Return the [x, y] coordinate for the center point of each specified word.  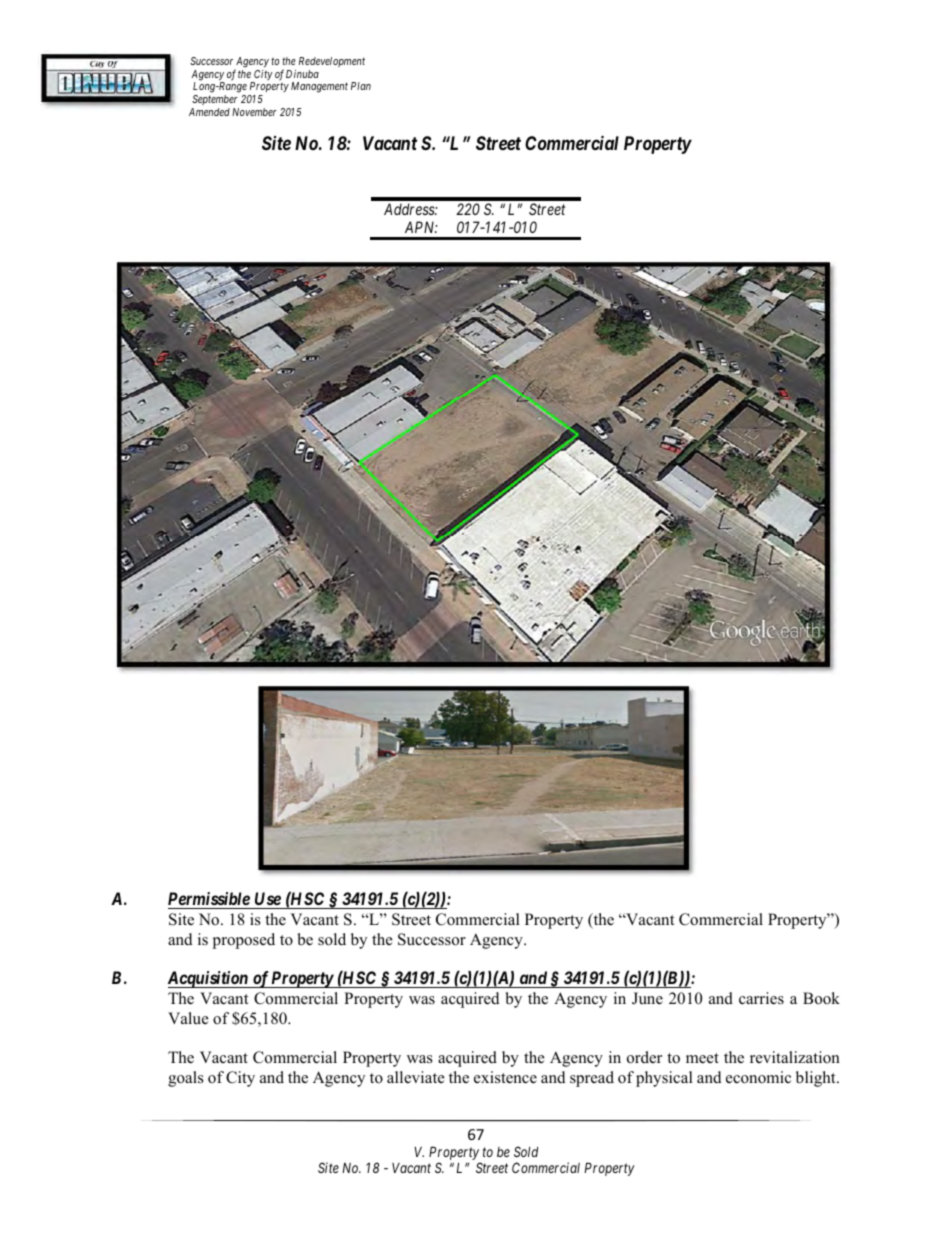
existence [505, 1077]
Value [188, 1018]
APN [421, 227]
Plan [361, 86]
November [254, 112]
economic [758, 1077]
